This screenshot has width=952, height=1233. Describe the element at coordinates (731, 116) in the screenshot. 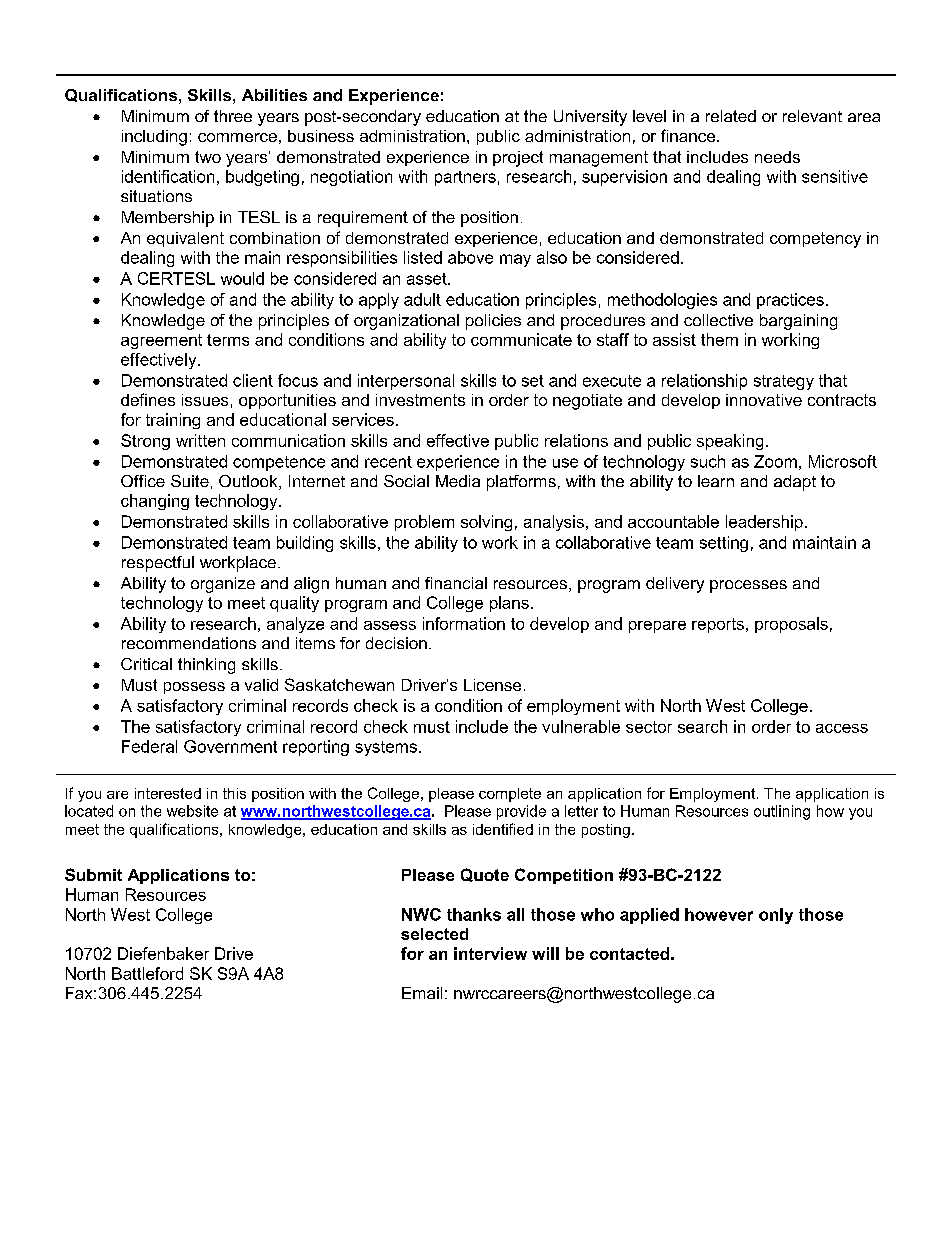

I see `related` at that location.
